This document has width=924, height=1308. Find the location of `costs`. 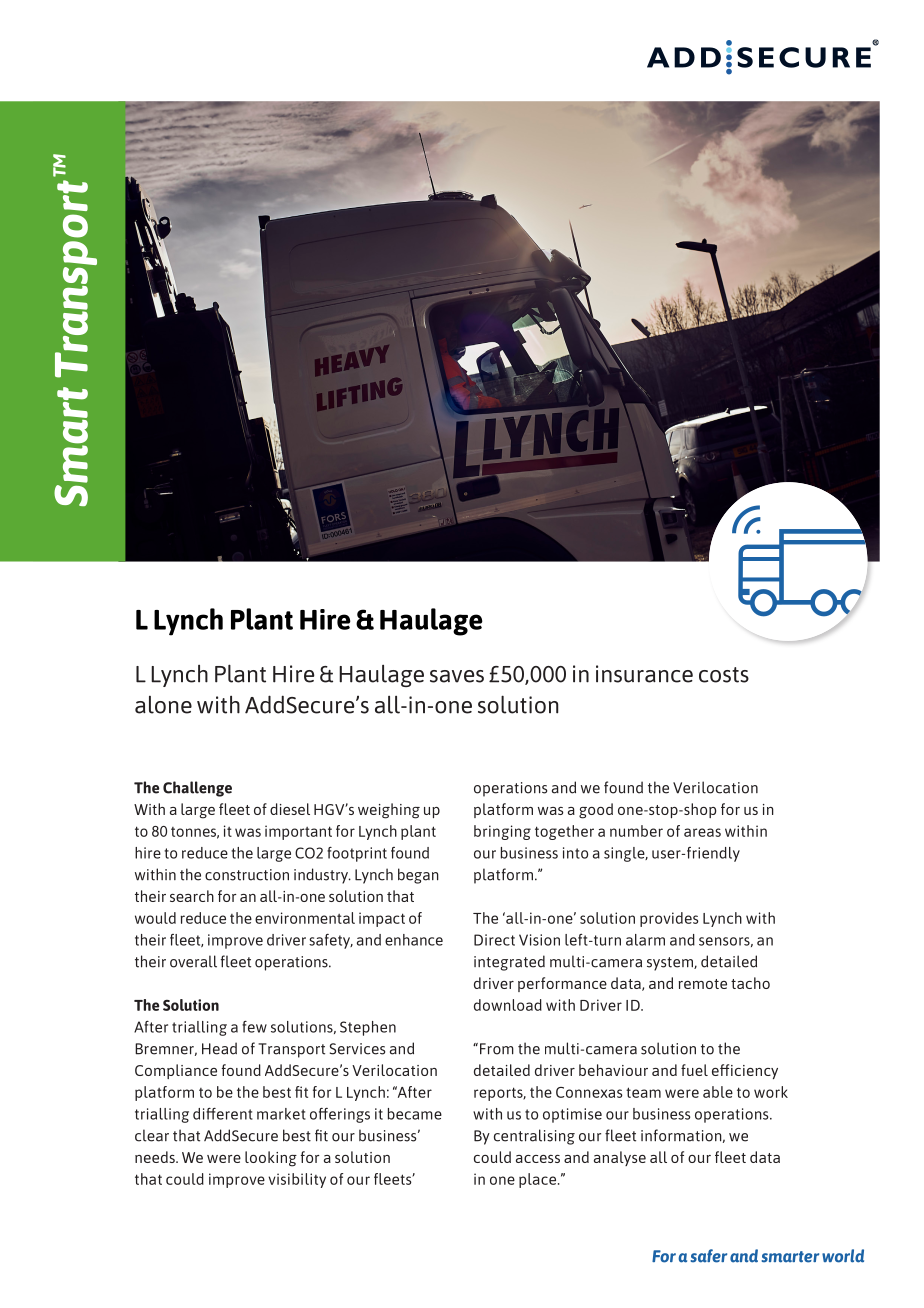

costs is located at coordinates (724, 675).
